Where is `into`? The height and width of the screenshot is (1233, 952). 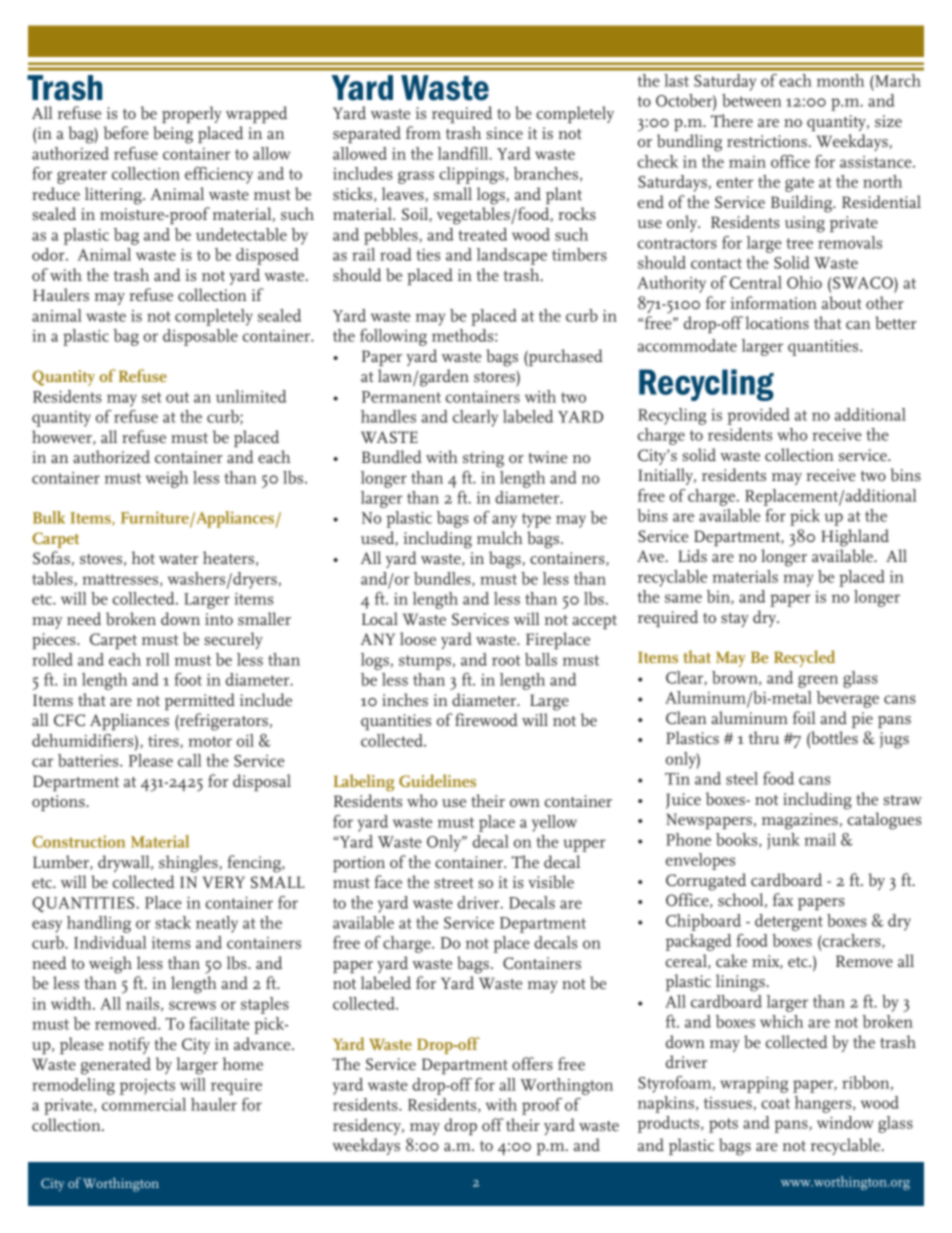
into is located at coordinates (219, 619).
